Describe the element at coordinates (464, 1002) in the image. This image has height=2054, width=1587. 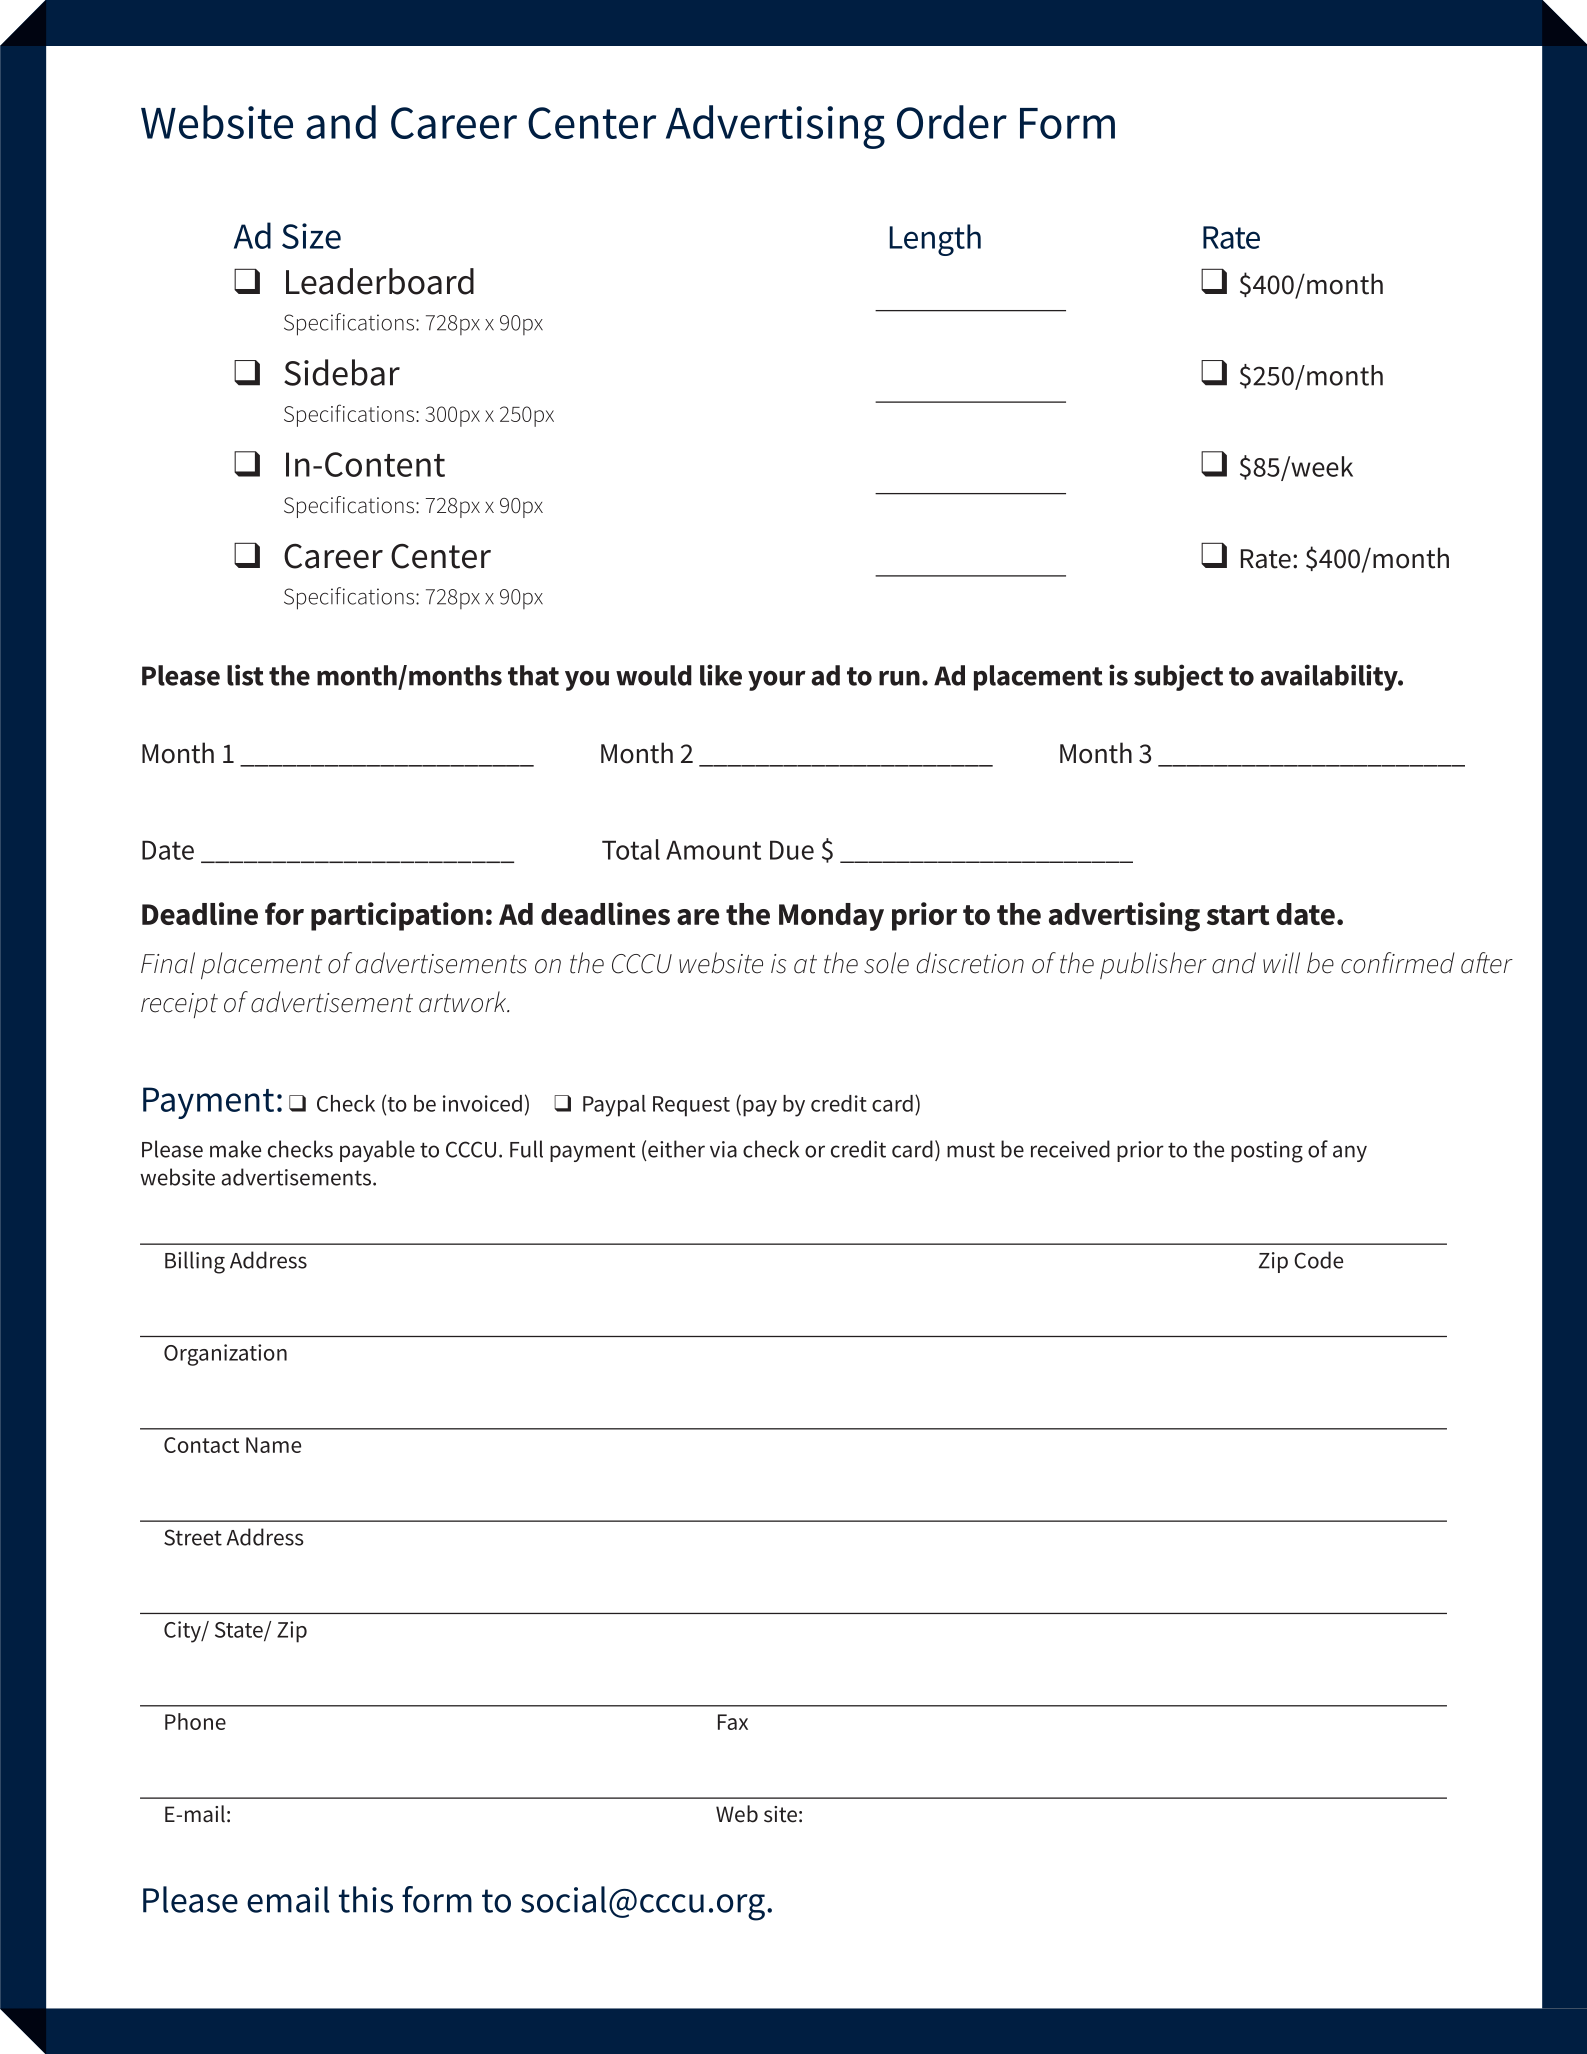
I see `artwork` at that location.
